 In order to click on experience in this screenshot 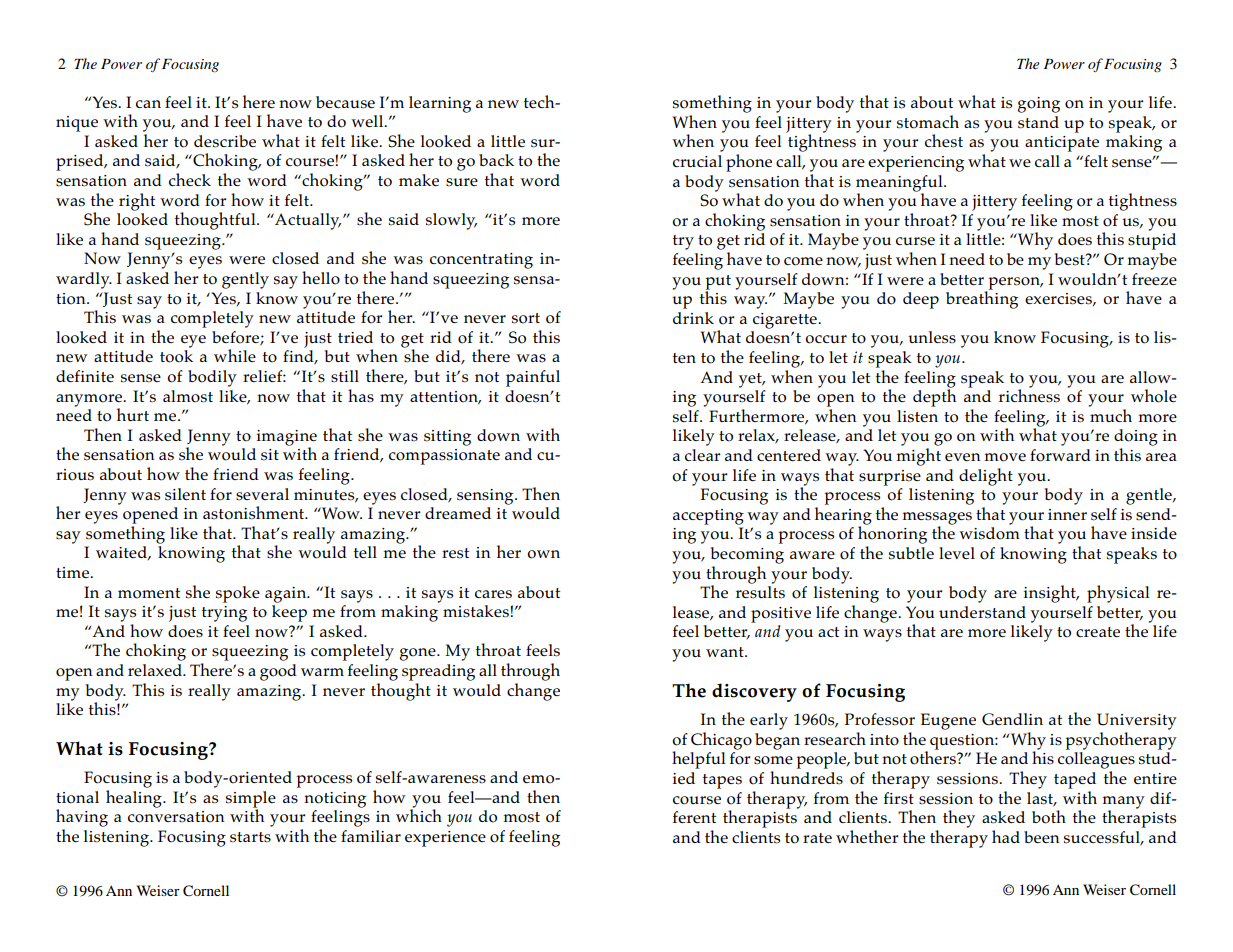, I will do `click(445, 839)`.
